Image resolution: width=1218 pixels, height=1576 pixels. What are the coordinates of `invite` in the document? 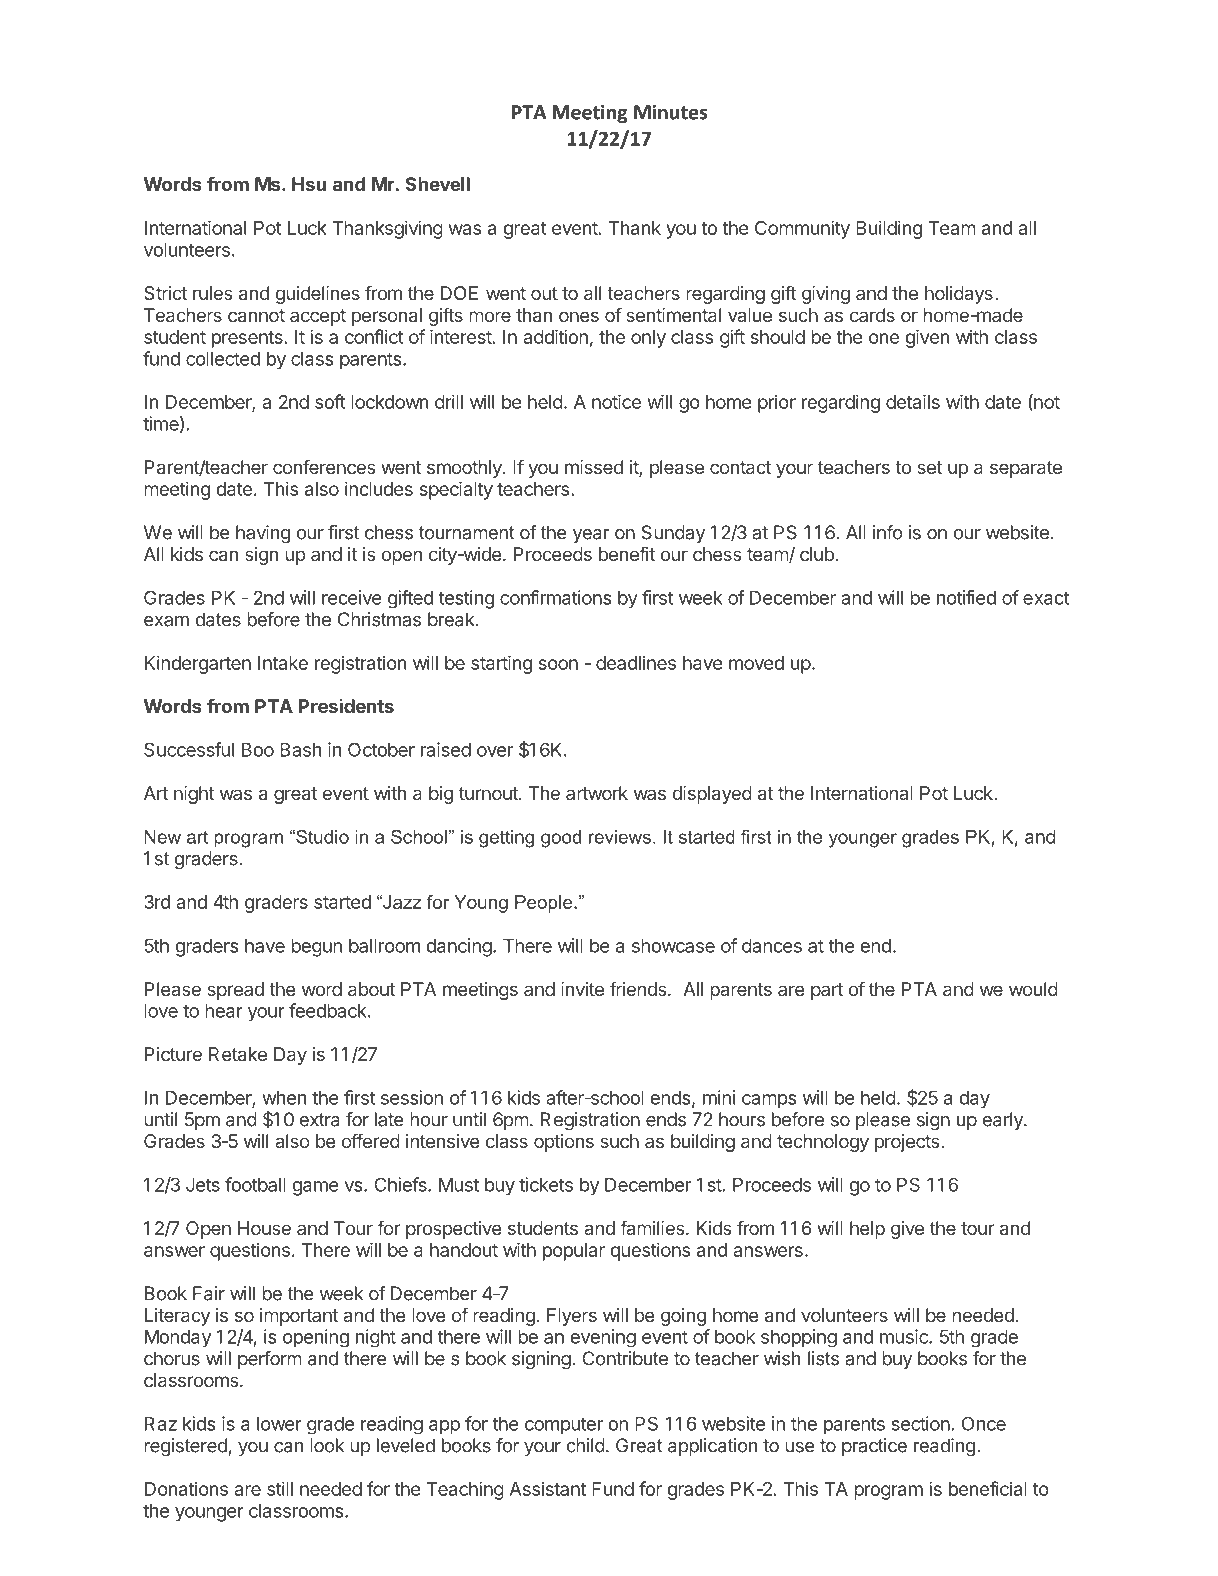 It's located at (582, 989).
